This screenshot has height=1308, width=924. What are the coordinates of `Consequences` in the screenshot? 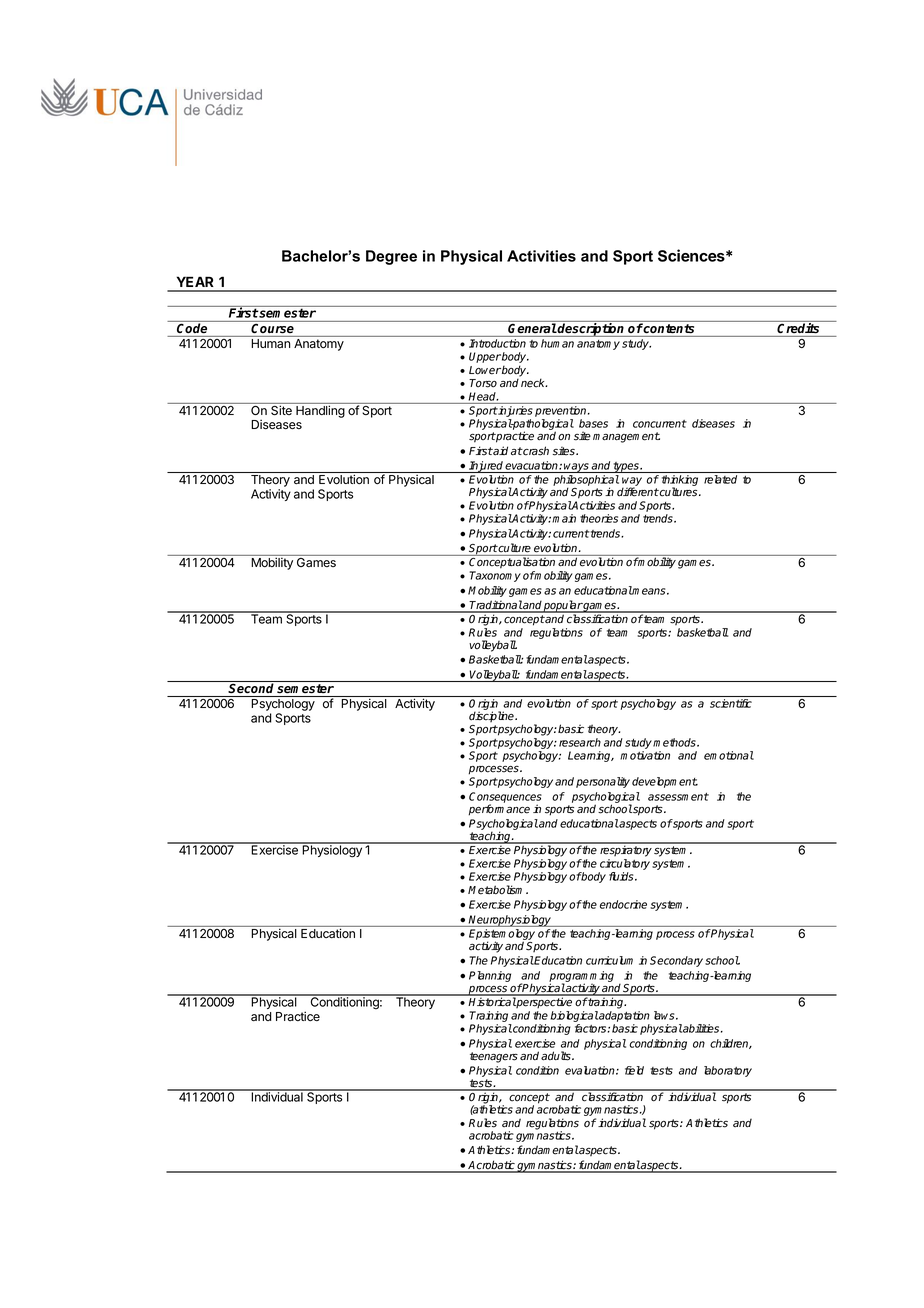 It's located at (505, 798).
